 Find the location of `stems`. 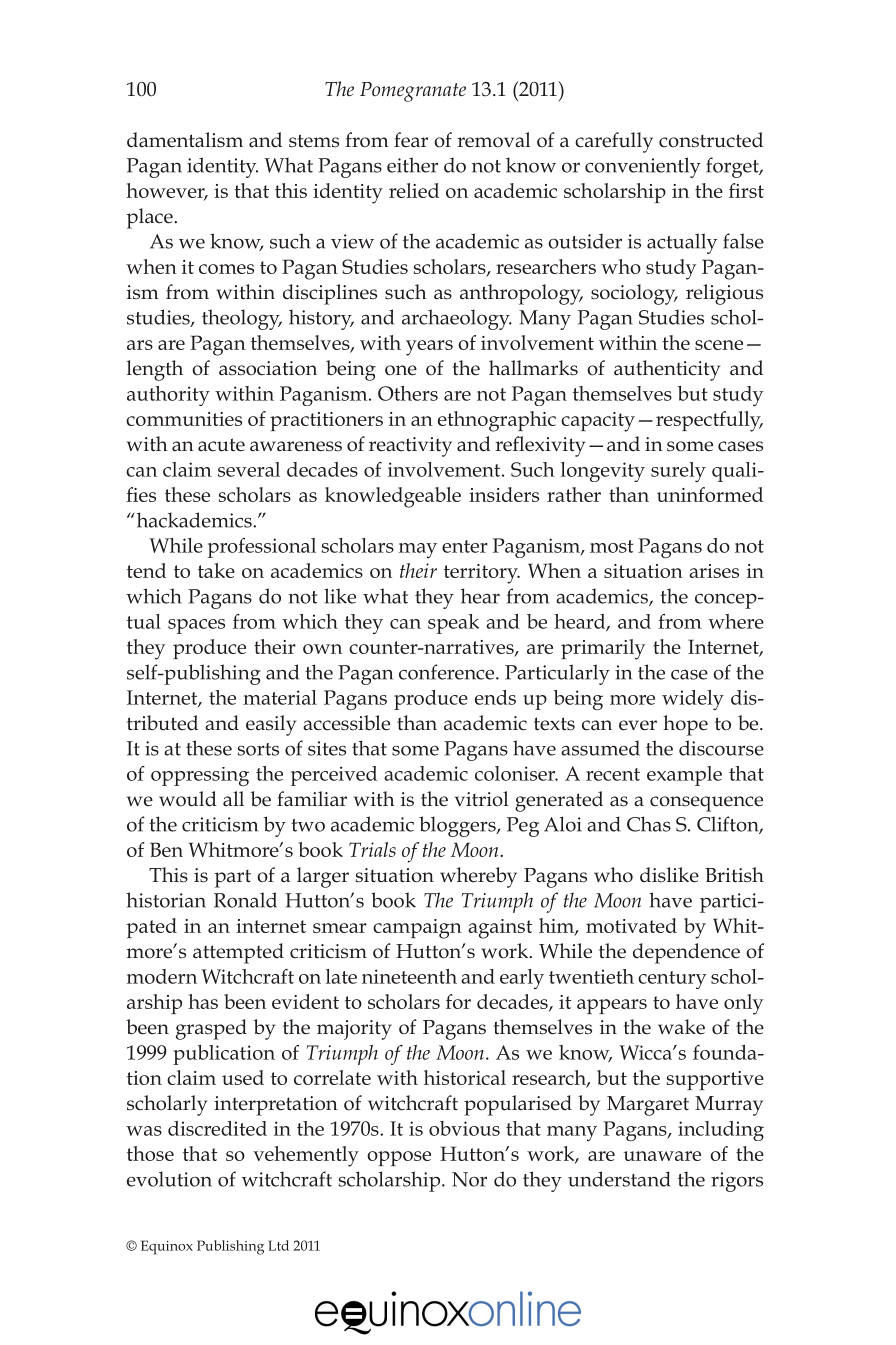

stems is located at coordinates (314, 141).
